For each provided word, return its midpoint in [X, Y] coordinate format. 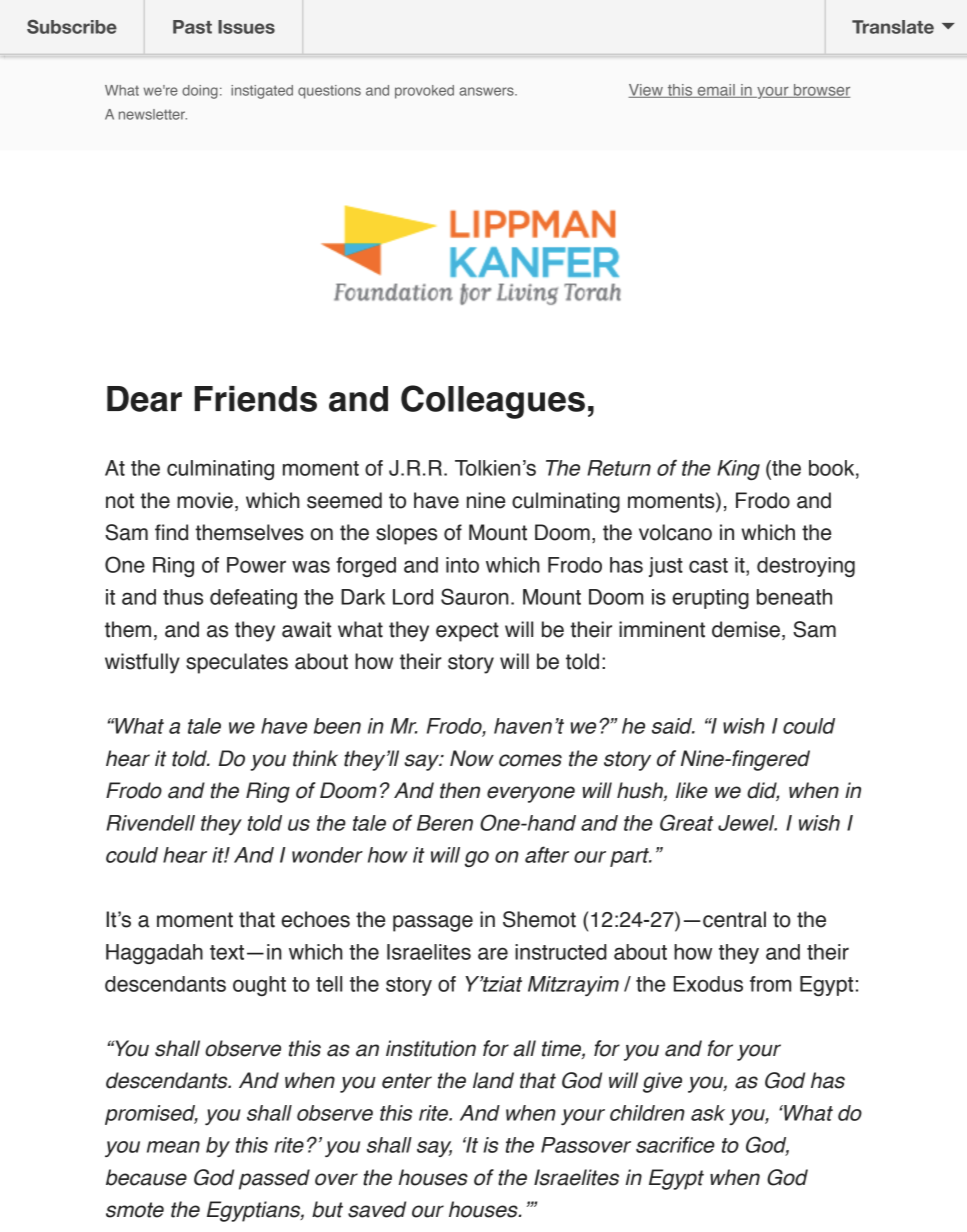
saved [377, 1209]
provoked [424, 92]
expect [467, 632]
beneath [794, 597]
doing [200, 92]
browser [821, 91]
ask [708, 1113]
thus [183, 597]
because [146, 1177]
